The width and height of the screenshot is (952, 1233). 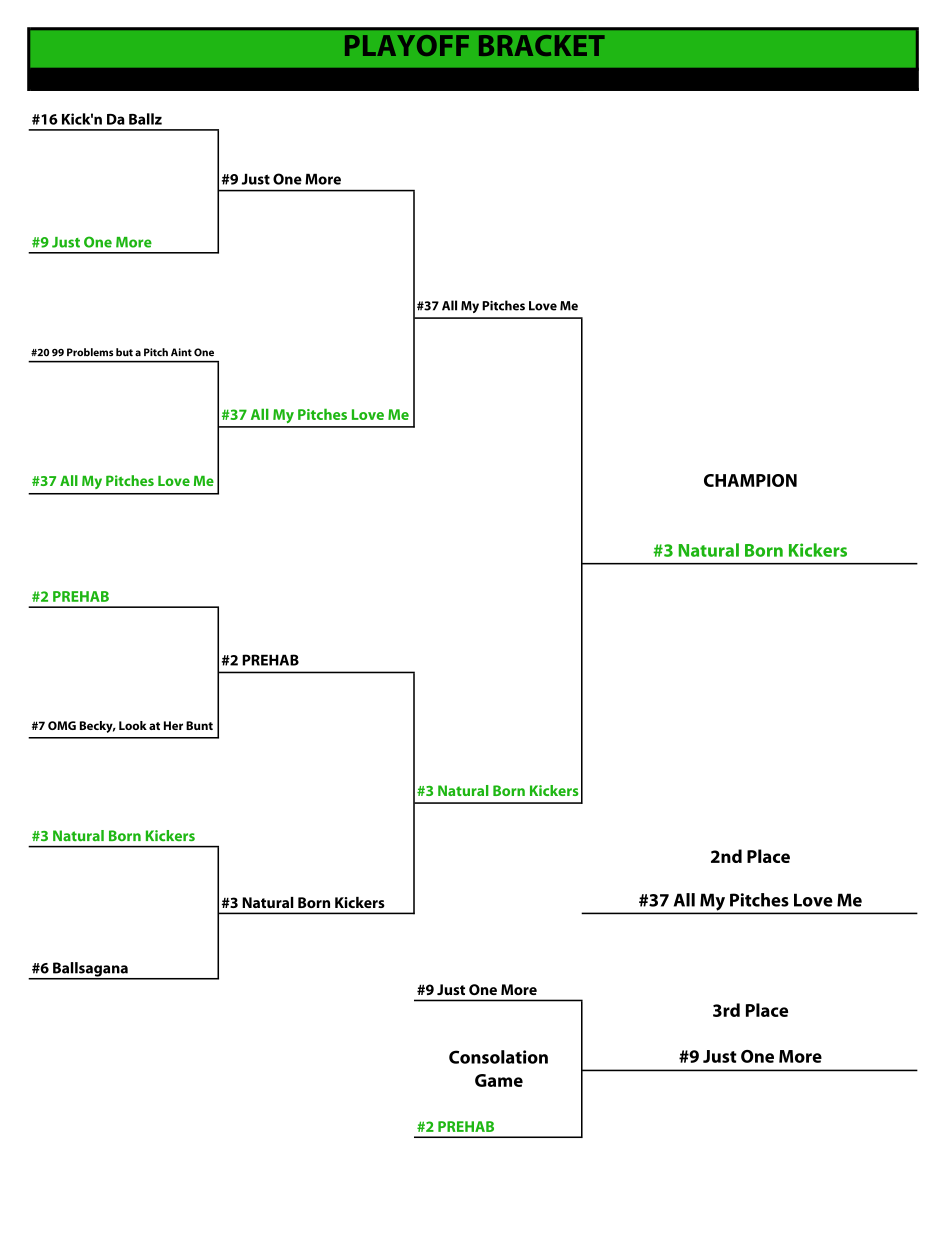 I want to click on but, so click(x=124, y=352).
